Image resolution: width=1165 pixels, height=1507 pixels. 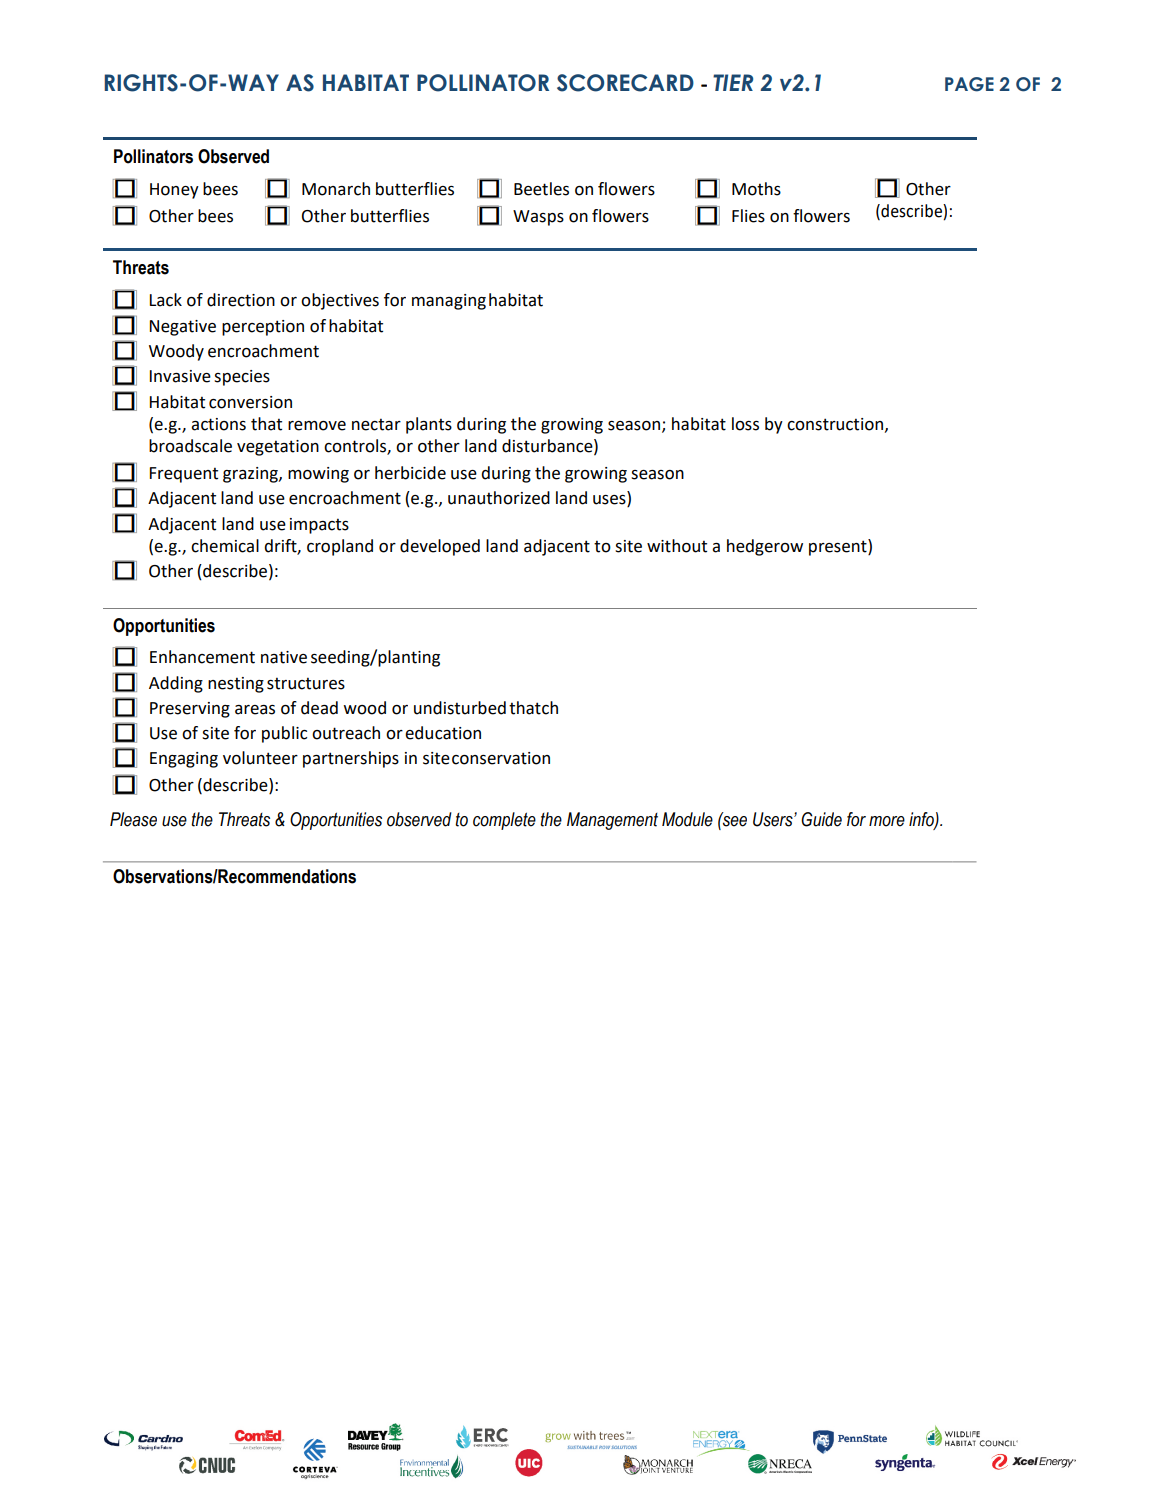 I want to click on SCORECARD, so click(x=625, y=83).
